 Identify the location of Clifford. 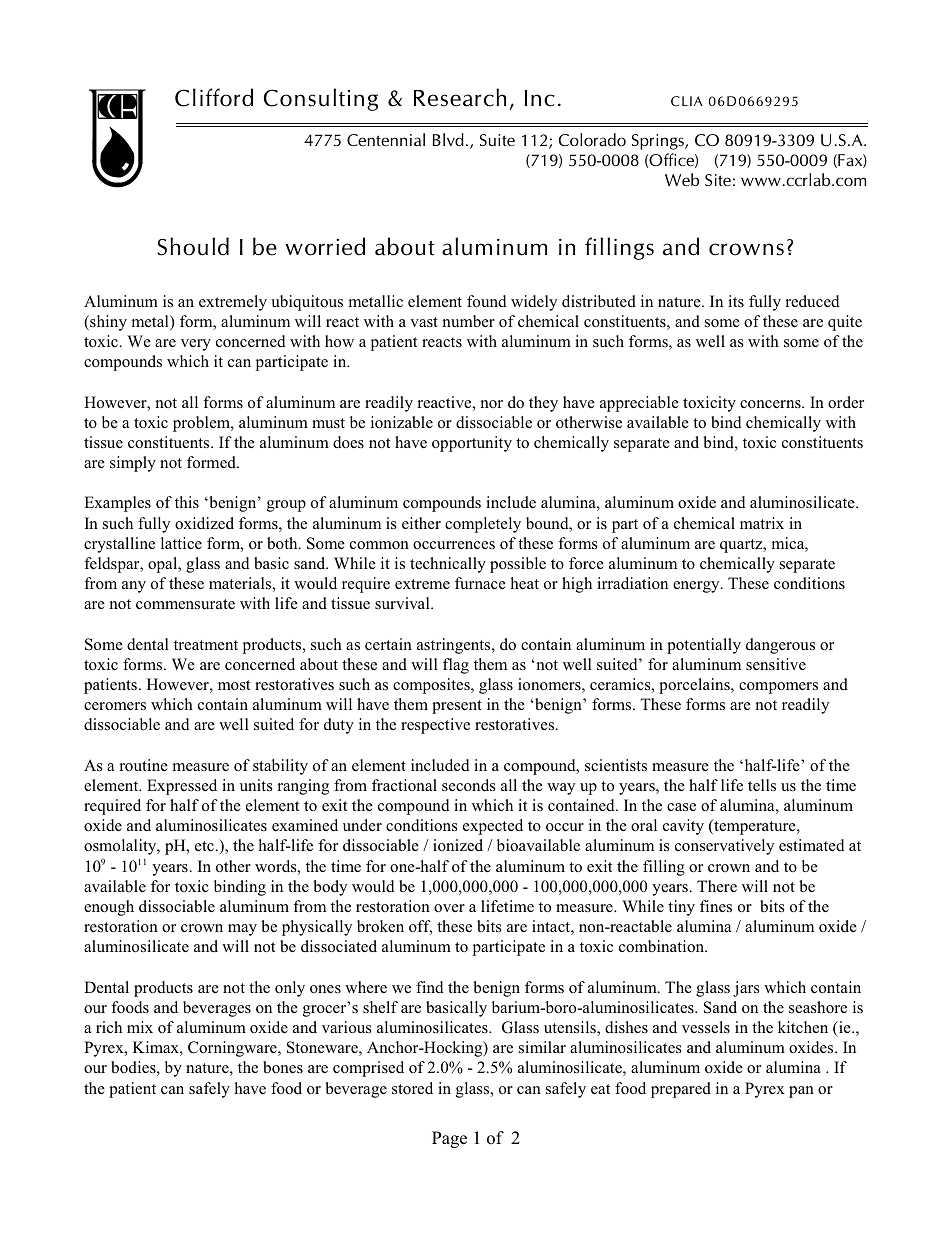
(214, 97).
